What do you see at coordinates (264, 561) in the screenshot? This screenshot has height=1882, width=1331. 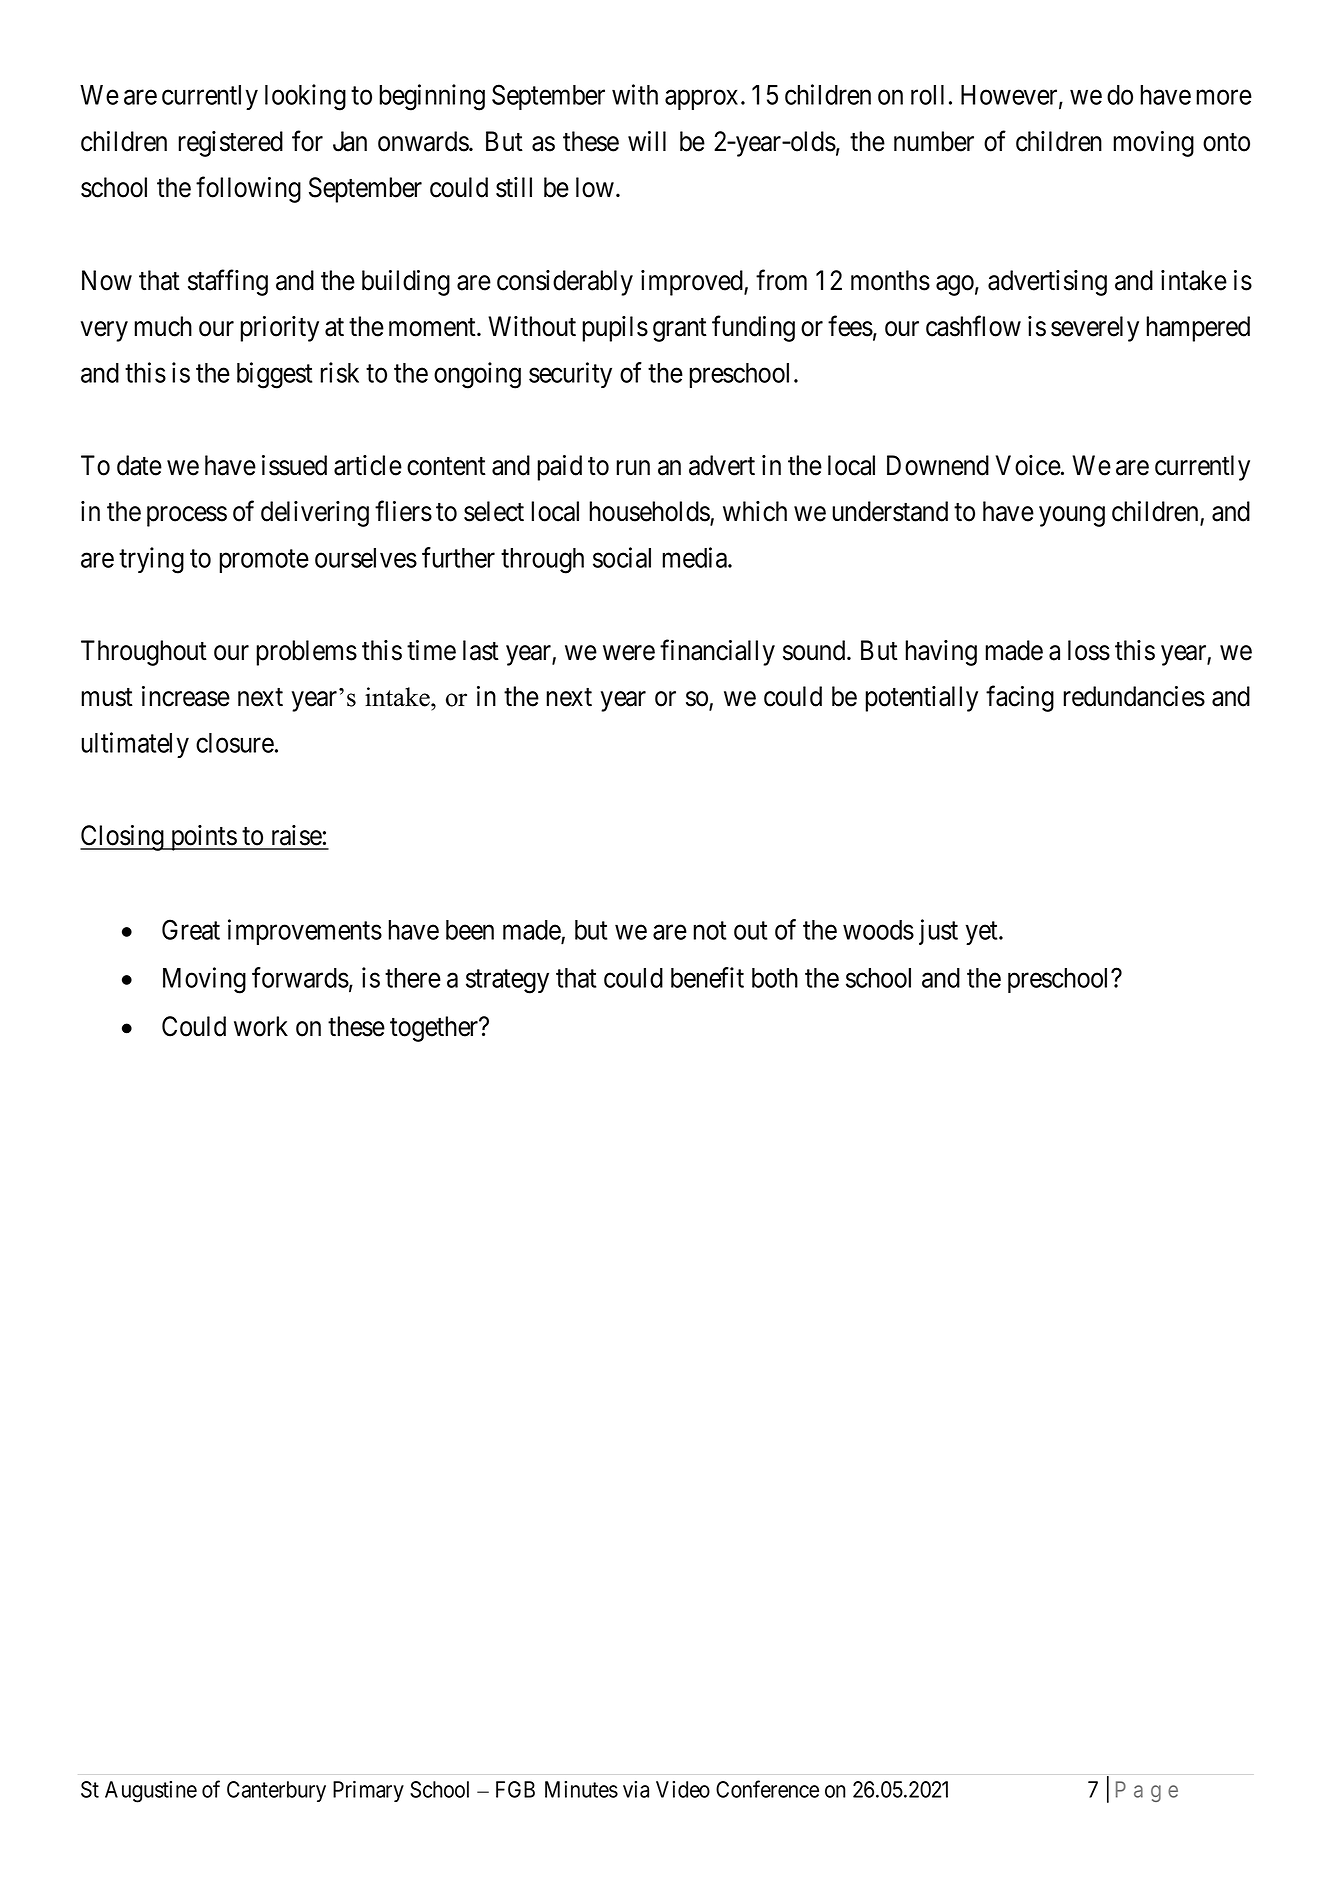 I see `promote` at bounding box center [264, 561].
